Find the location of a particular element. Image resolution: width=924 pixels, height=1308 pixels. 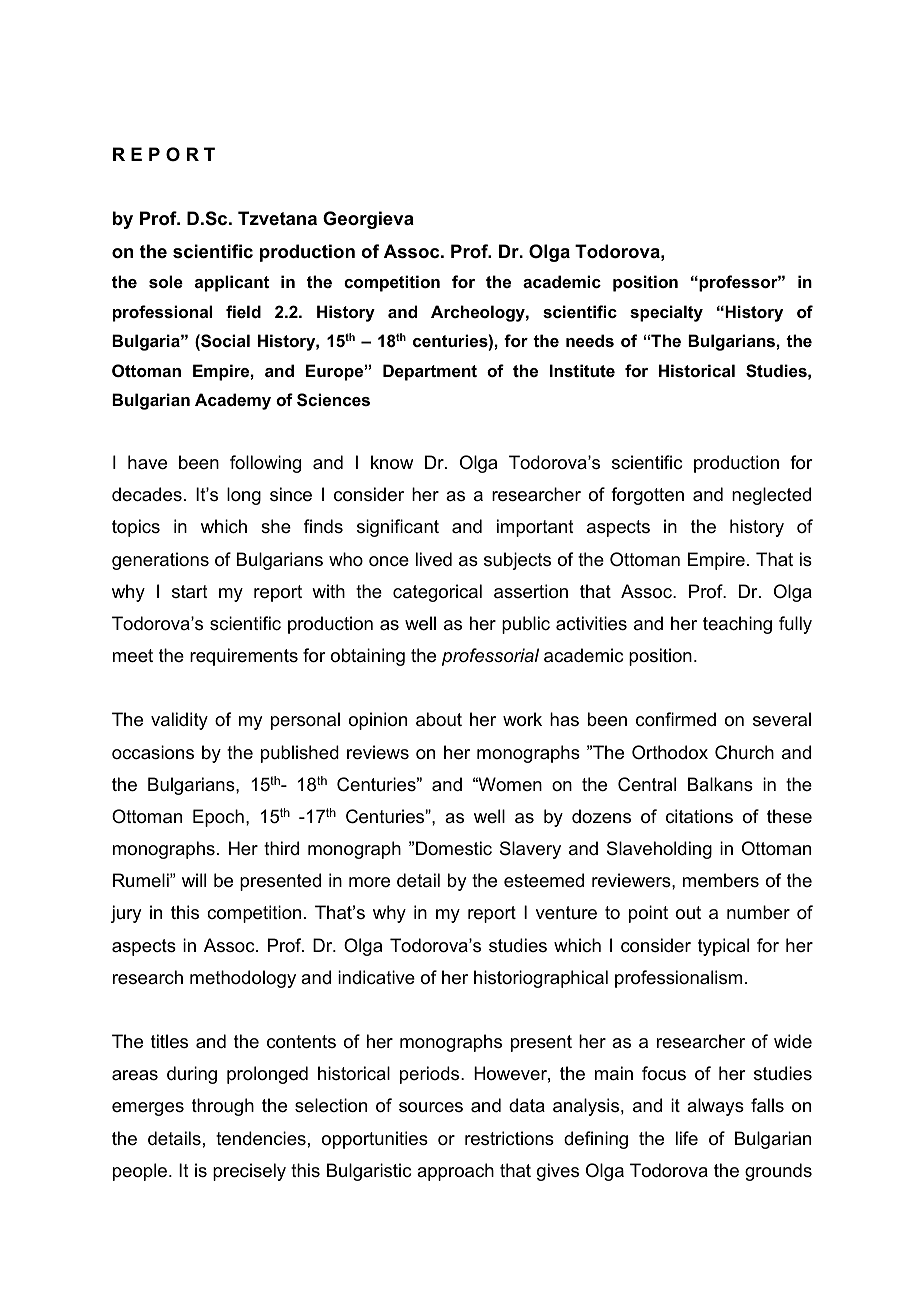

decades is located at coordinates (147, 494).
